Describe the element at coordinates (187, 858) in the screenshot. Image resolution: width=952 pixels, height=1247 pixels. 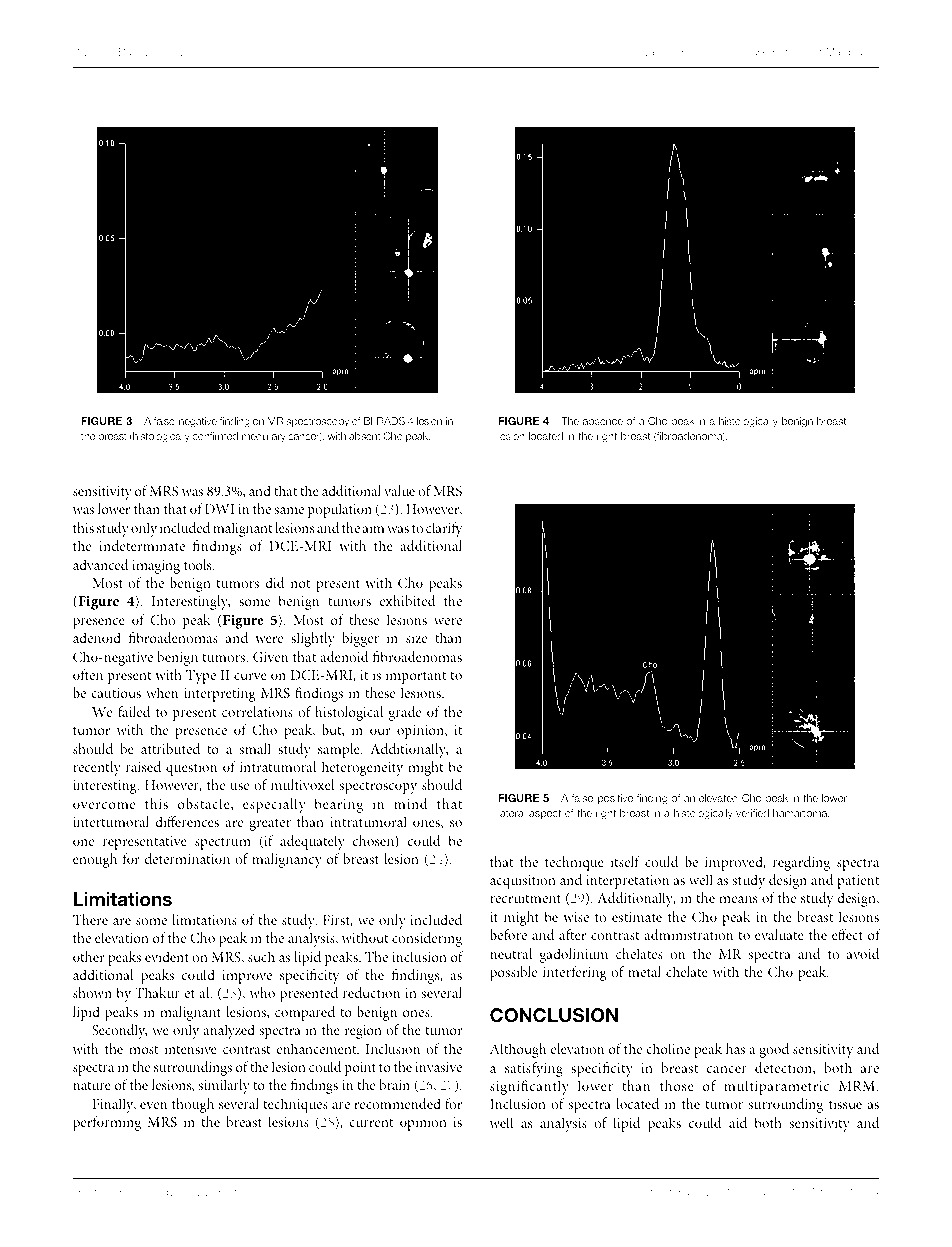
I see `determination` at that location.
